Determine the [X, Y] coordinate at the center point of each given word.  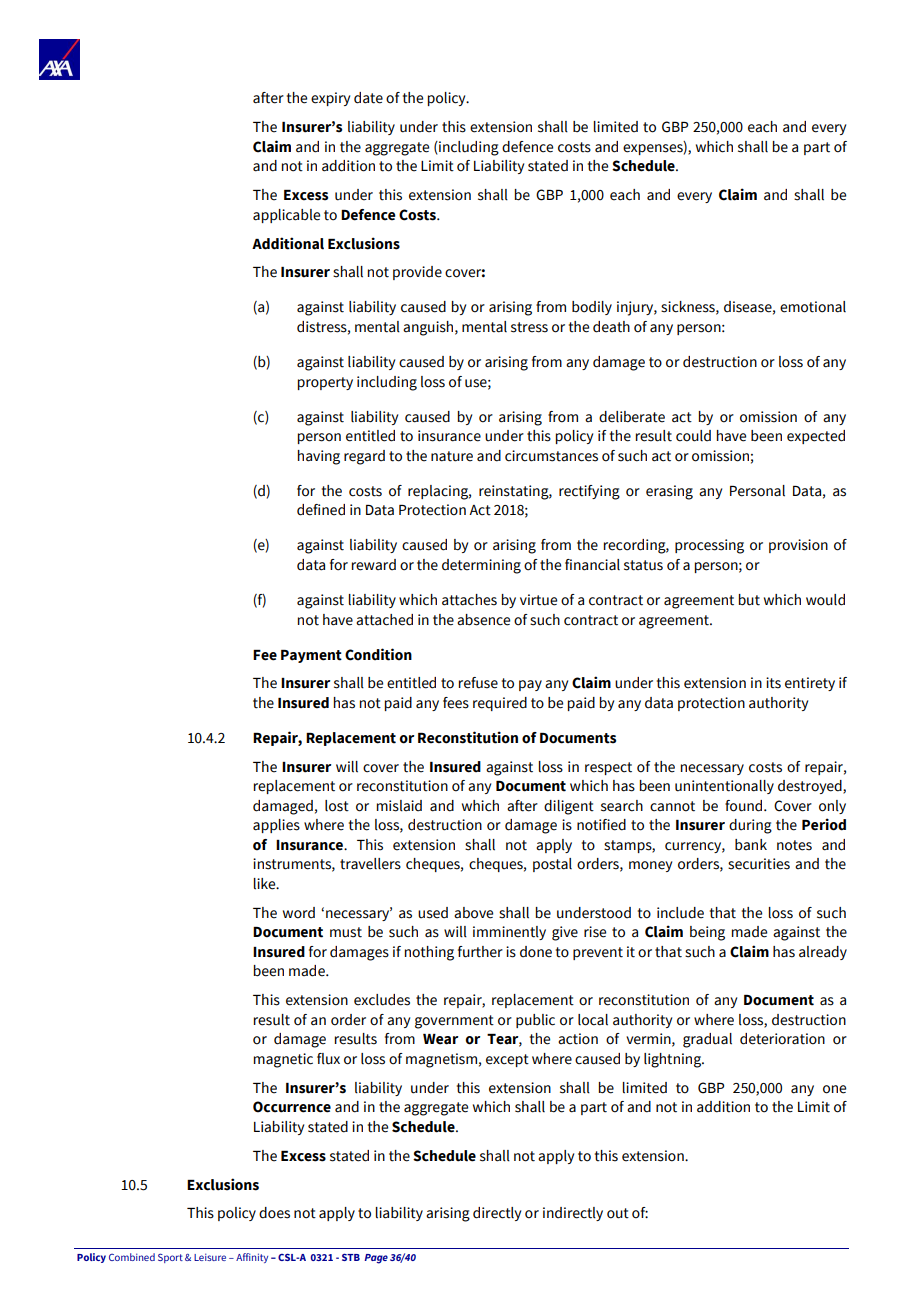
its [773, 683]
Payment [311, 656]
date [368, 98]
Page [376, 1259]
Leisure [210, 1257]
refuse [478, 683]
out [618, 1213]
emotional [813, 307]
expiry [330, 99]
